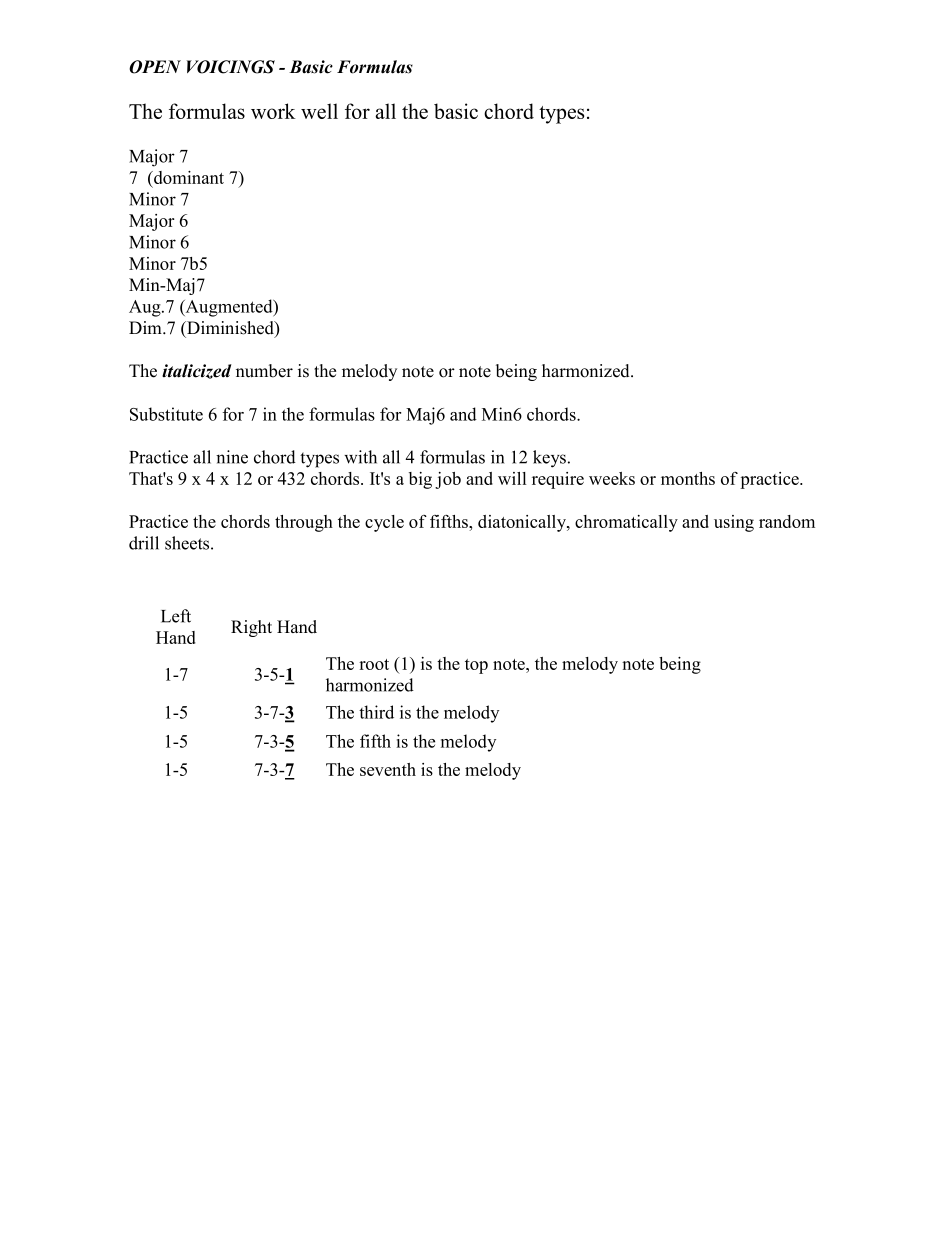  I want to click on work, so click(273, 111).
